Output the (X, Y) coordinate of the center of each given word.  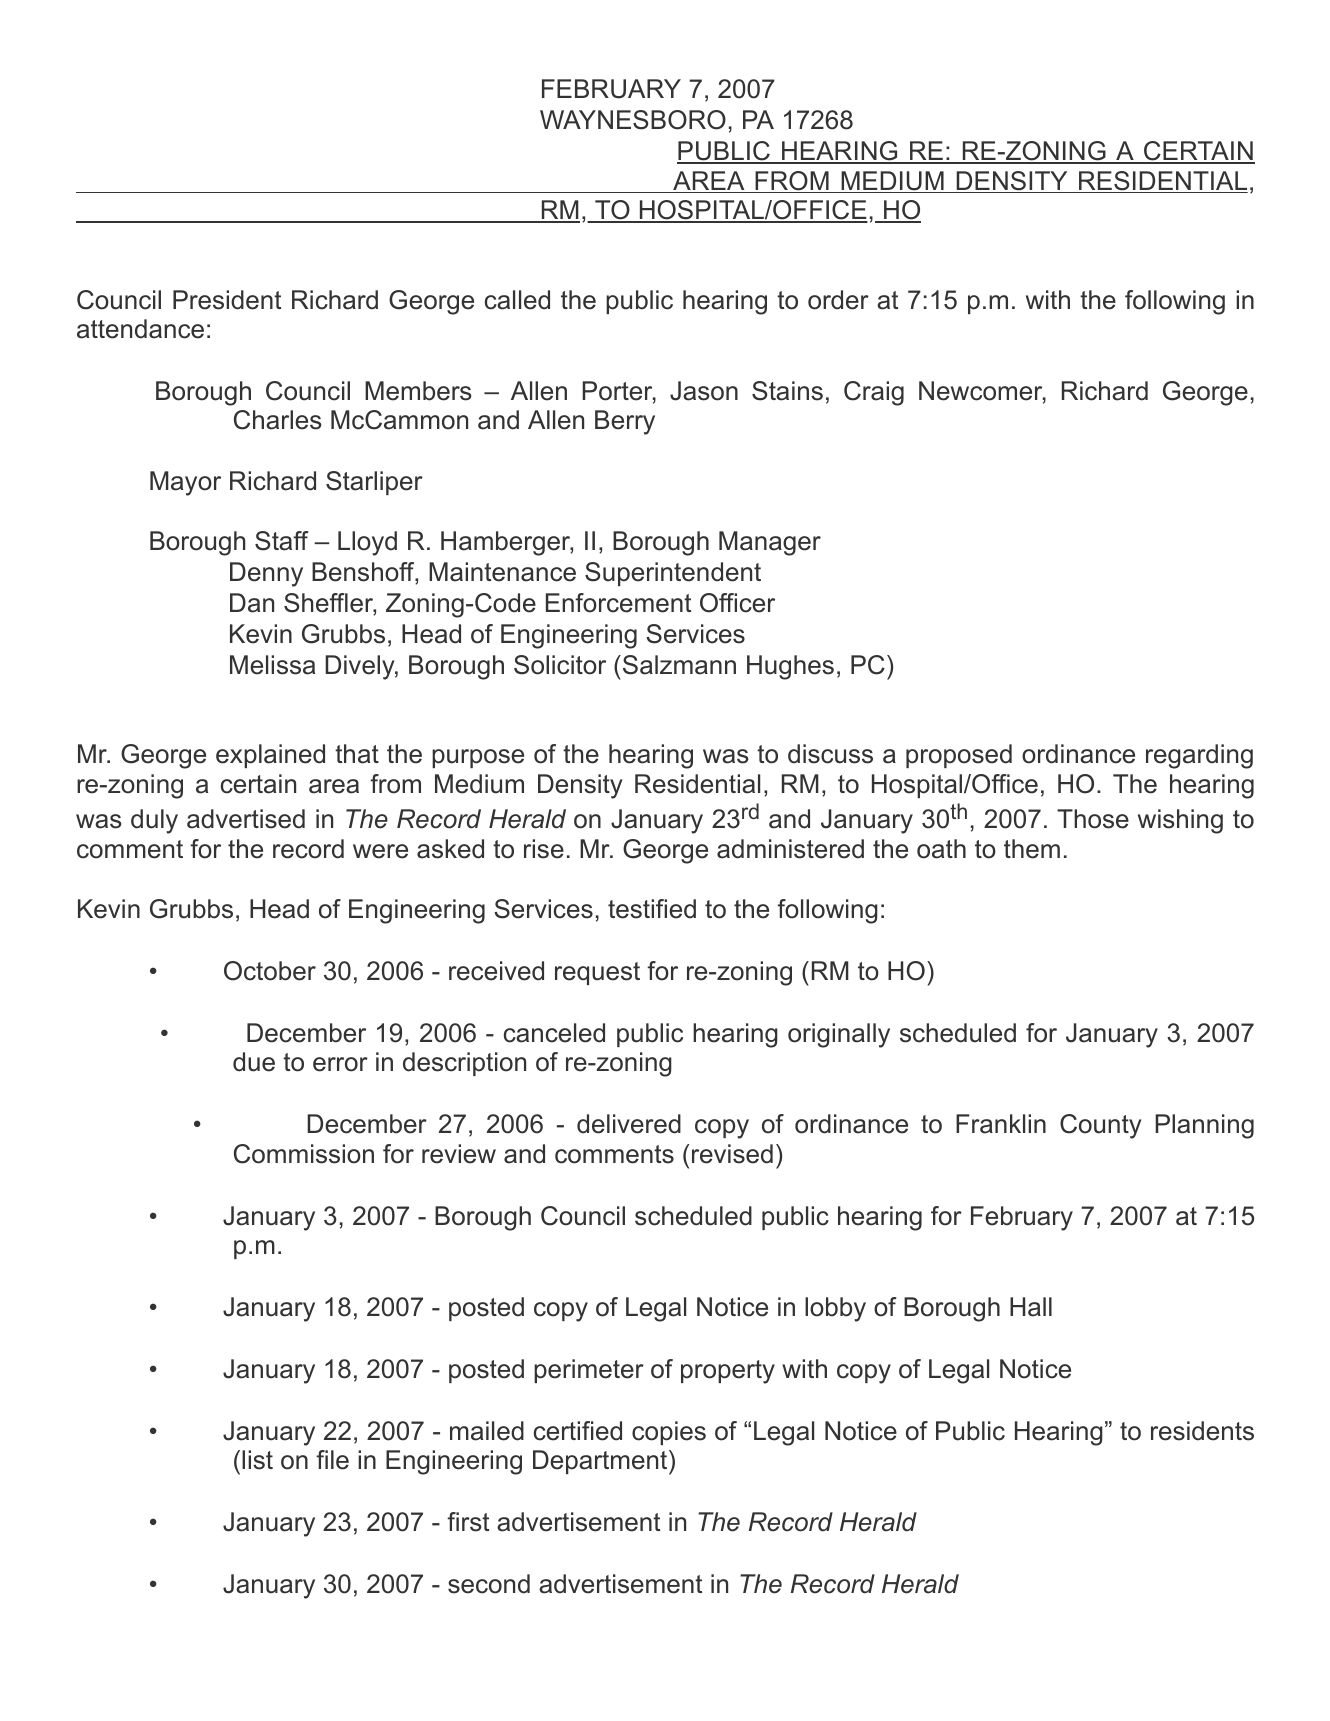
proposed (959, 756)
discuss (830, 754)
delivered (629, 1124)
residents (1202, 1431)
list (257, 1460)
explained (270, 756)
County (1100, 1126)
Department (600, 1462)
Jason (704, 391)
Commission (304, 1154)
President (227, 300)
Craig (874, 393)
